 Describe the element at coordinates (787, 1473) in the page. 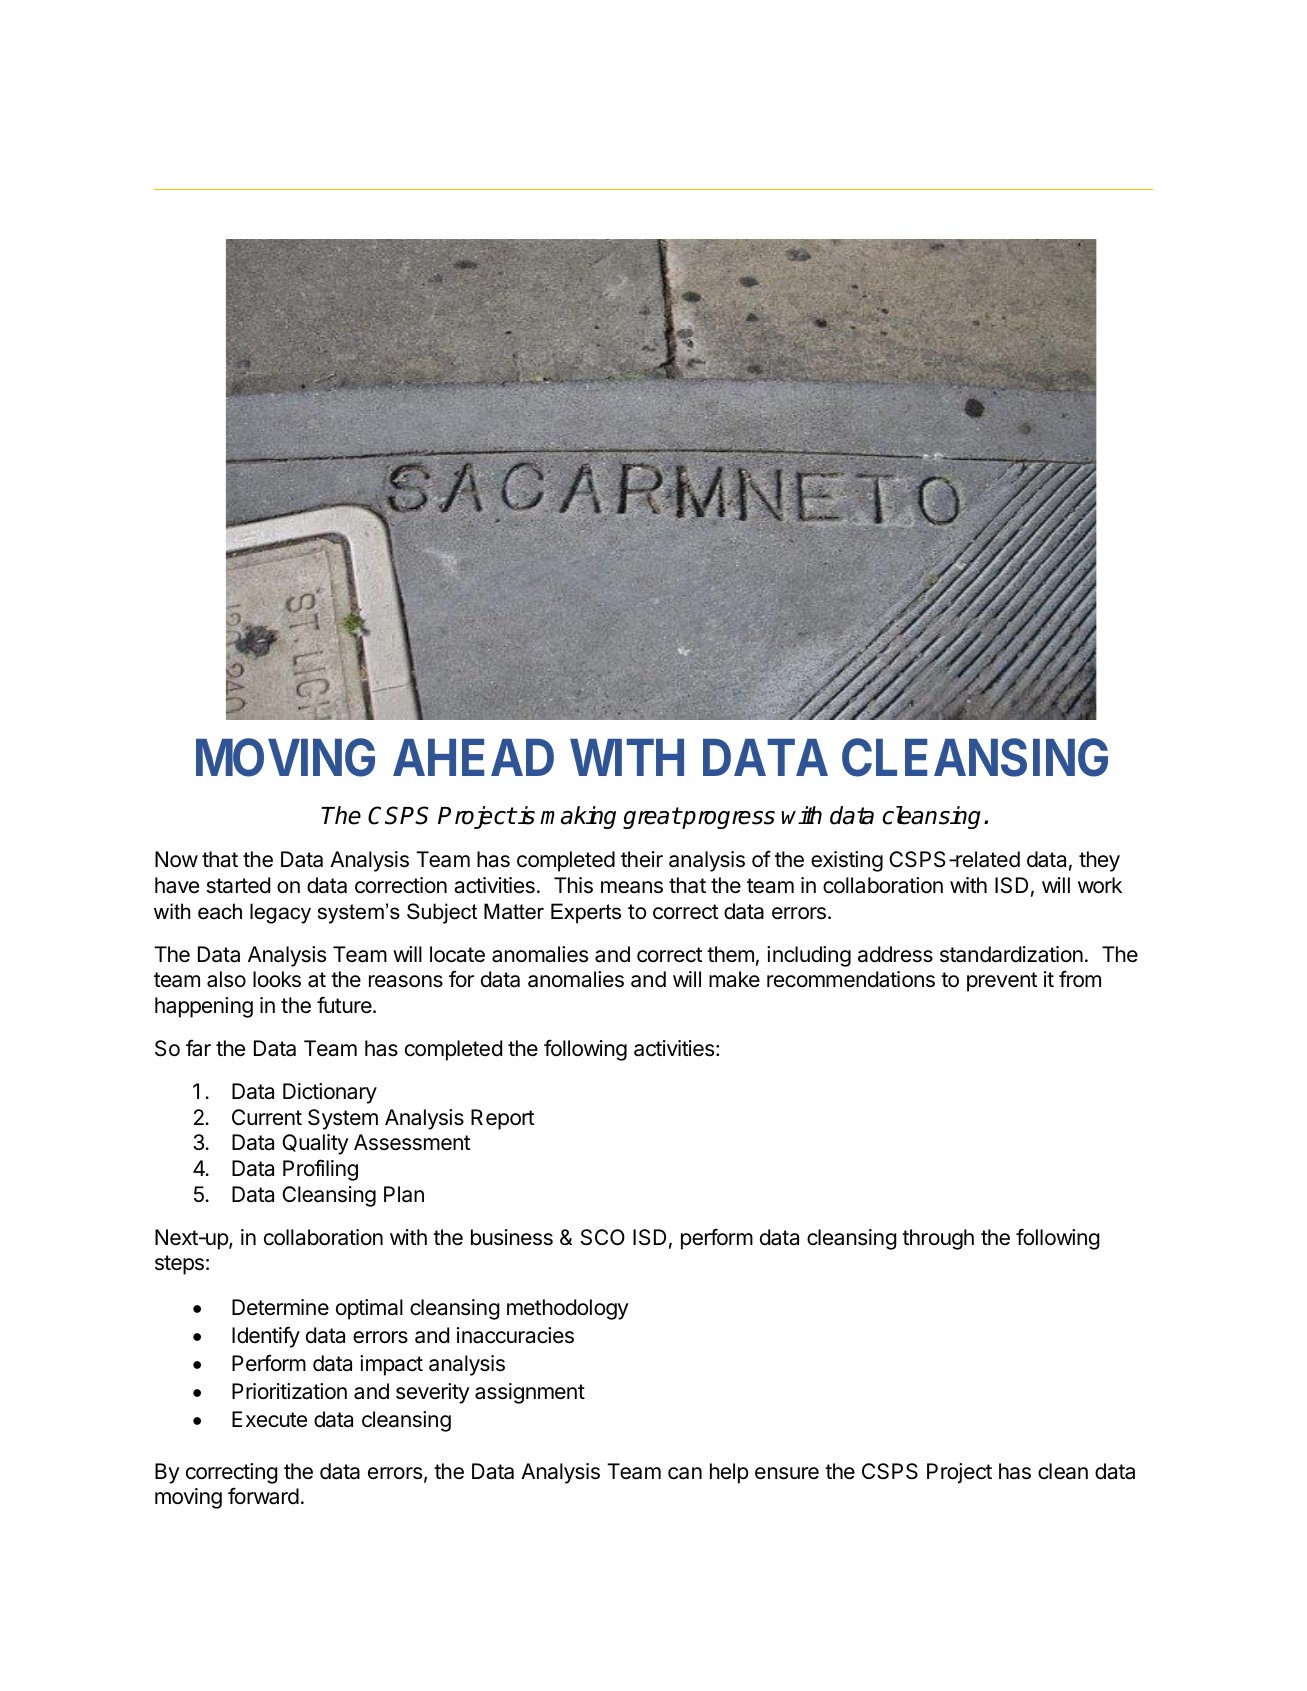

I see `ensure` at that location.
